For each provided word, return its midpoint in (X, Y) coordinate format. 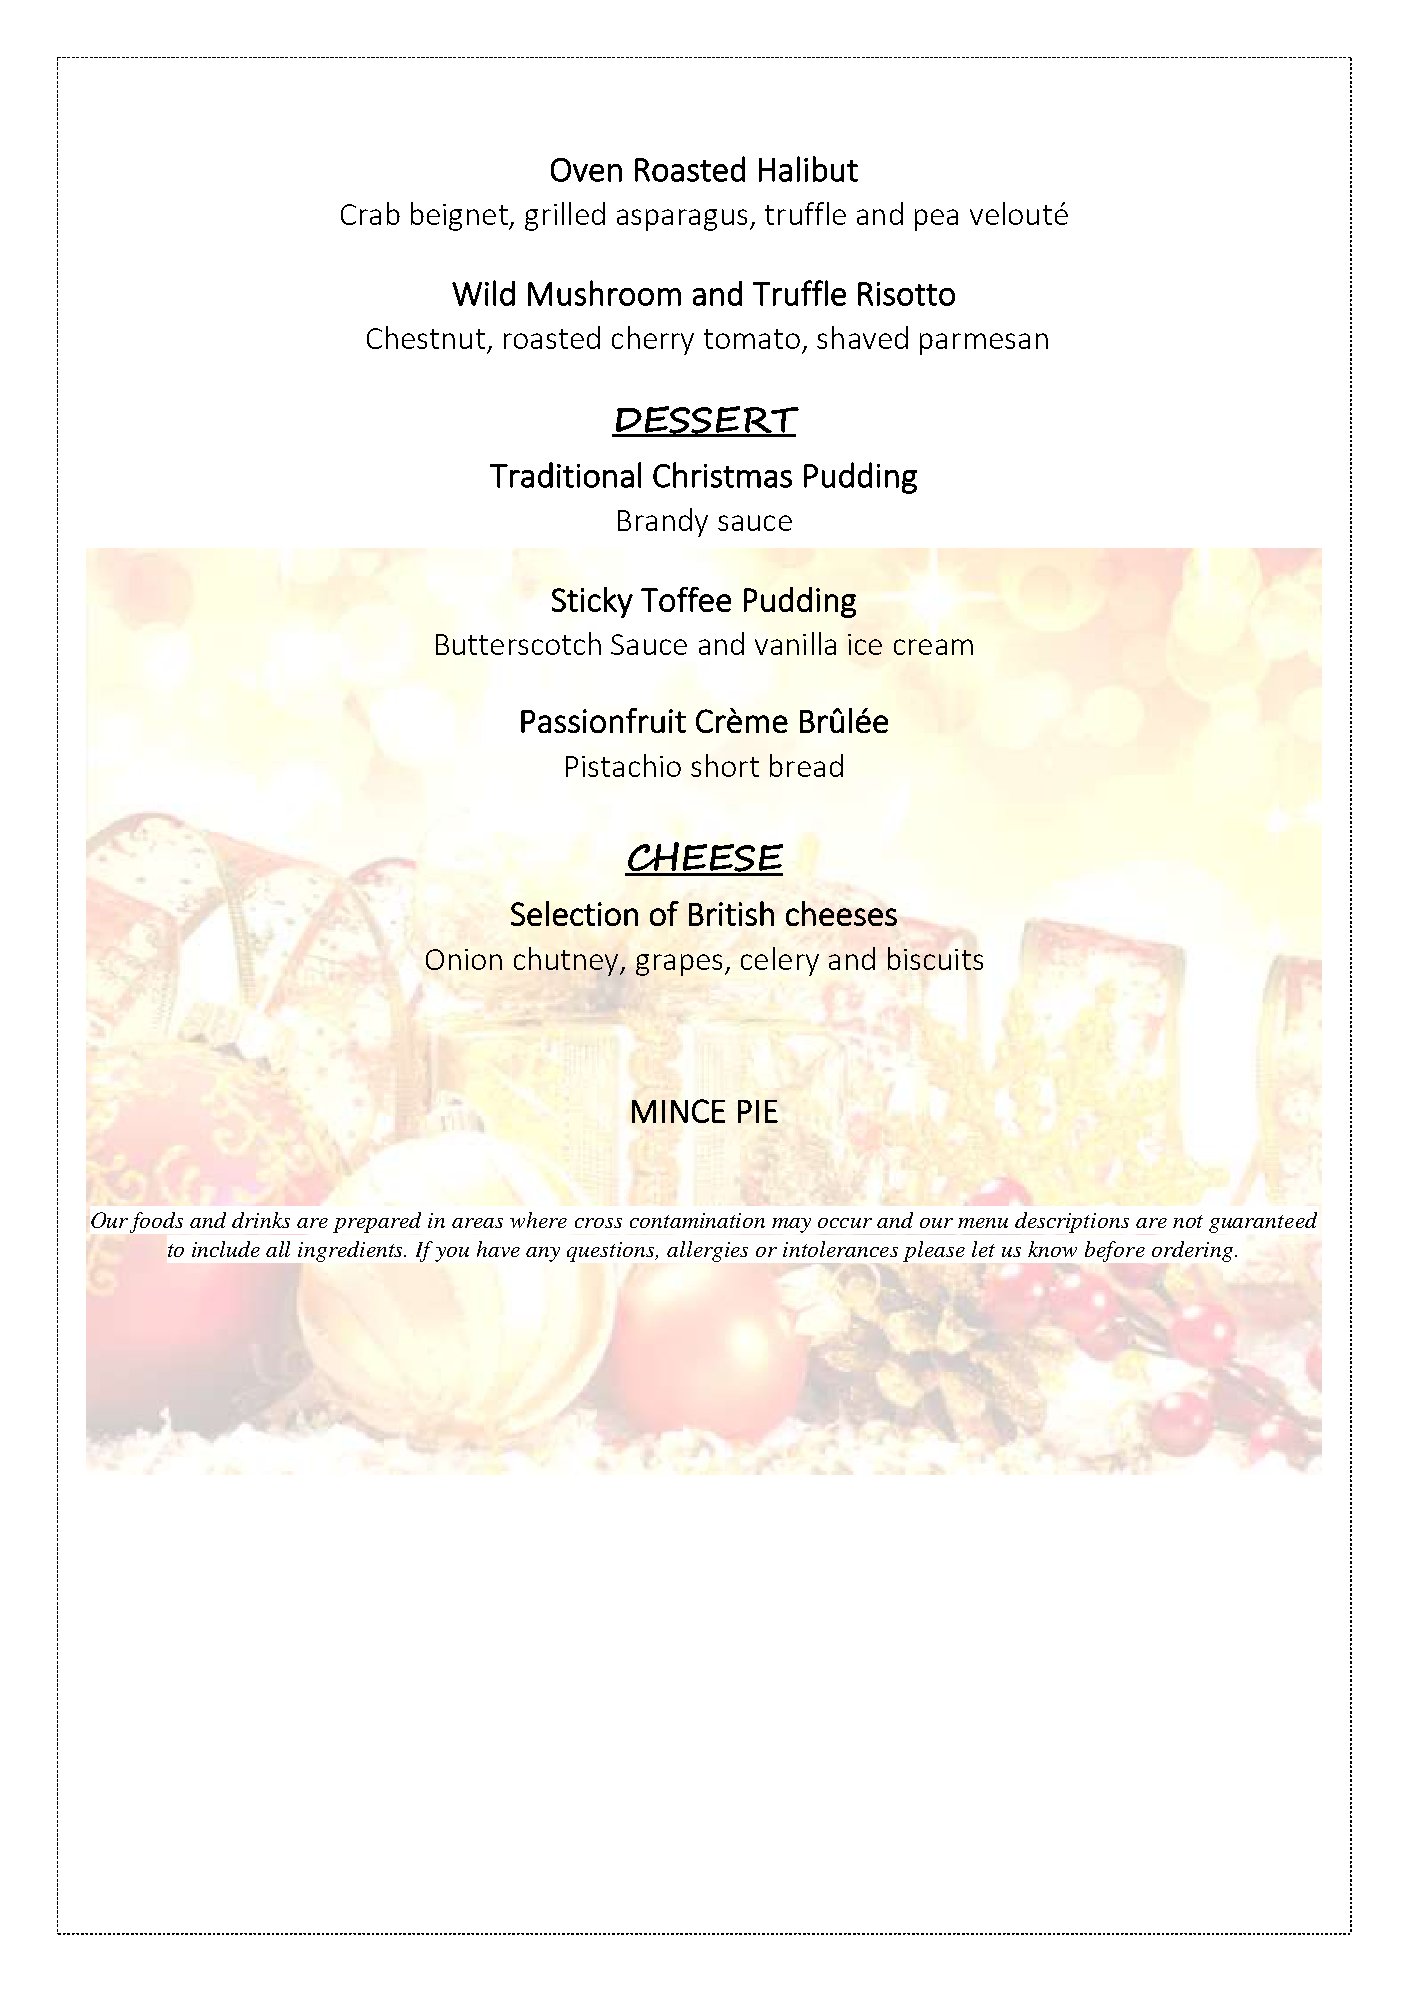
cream (933, 647)
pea (936, 220)
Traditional (565, 475)
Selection (574, 913)
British (731, 913)
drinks (261, 1220)
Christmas (722, 475)
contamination (697, 1220)
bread (806, 765)
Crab (370, 213)
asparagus (682, 220)
